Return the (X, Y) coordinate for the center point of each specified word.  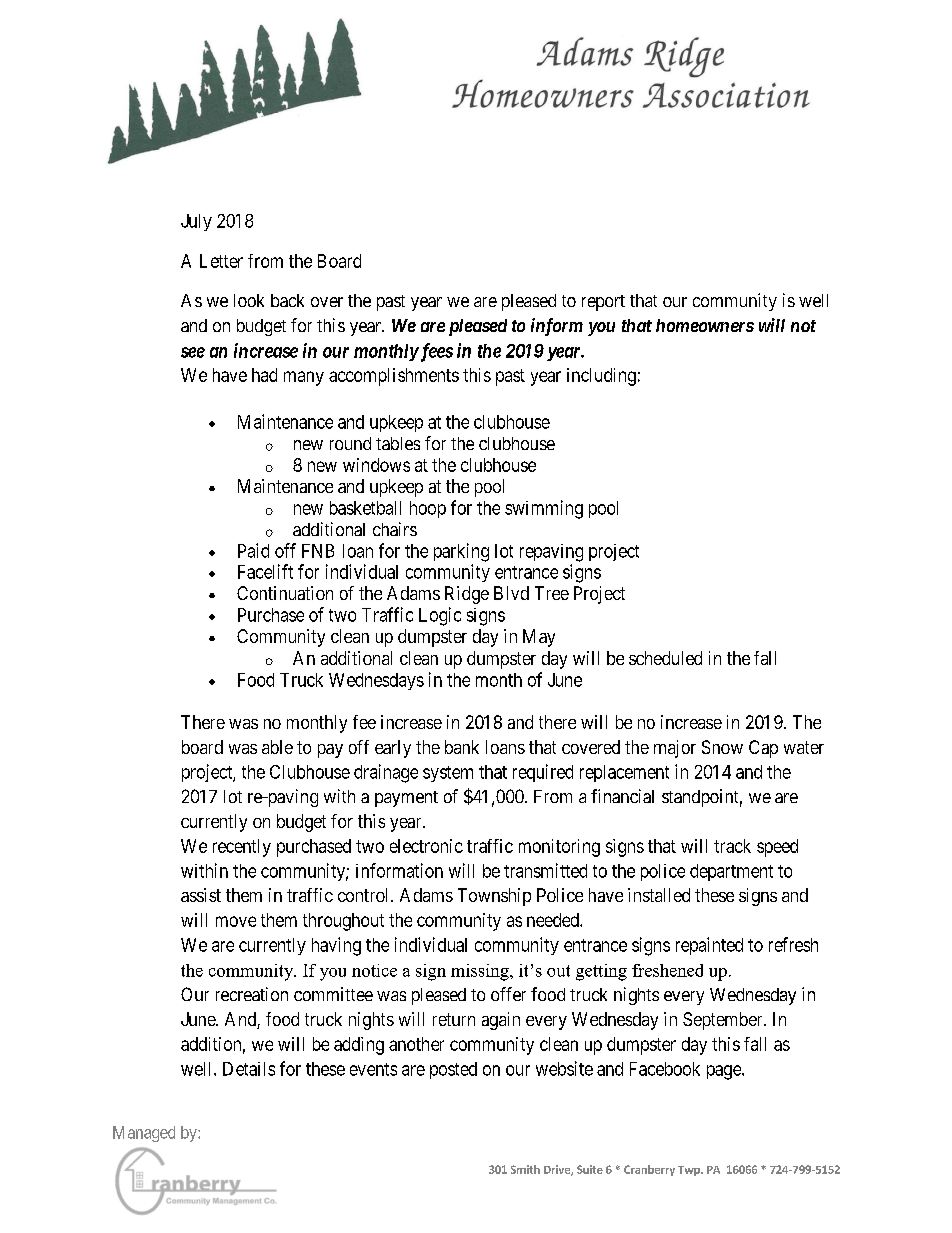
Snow (722, 747)
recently (242, 848)
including (601, 377)
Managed (144, 1134)
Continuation (285, 593)
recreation (252, 994)
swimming (544, 509)
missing (481, 972)
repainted (709, 946)
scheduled (665, 658)
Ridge (467, 595)
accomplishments (394, 377)
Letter (221, 261)
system (448, 774)
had (264, 375)
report (603, 303)
